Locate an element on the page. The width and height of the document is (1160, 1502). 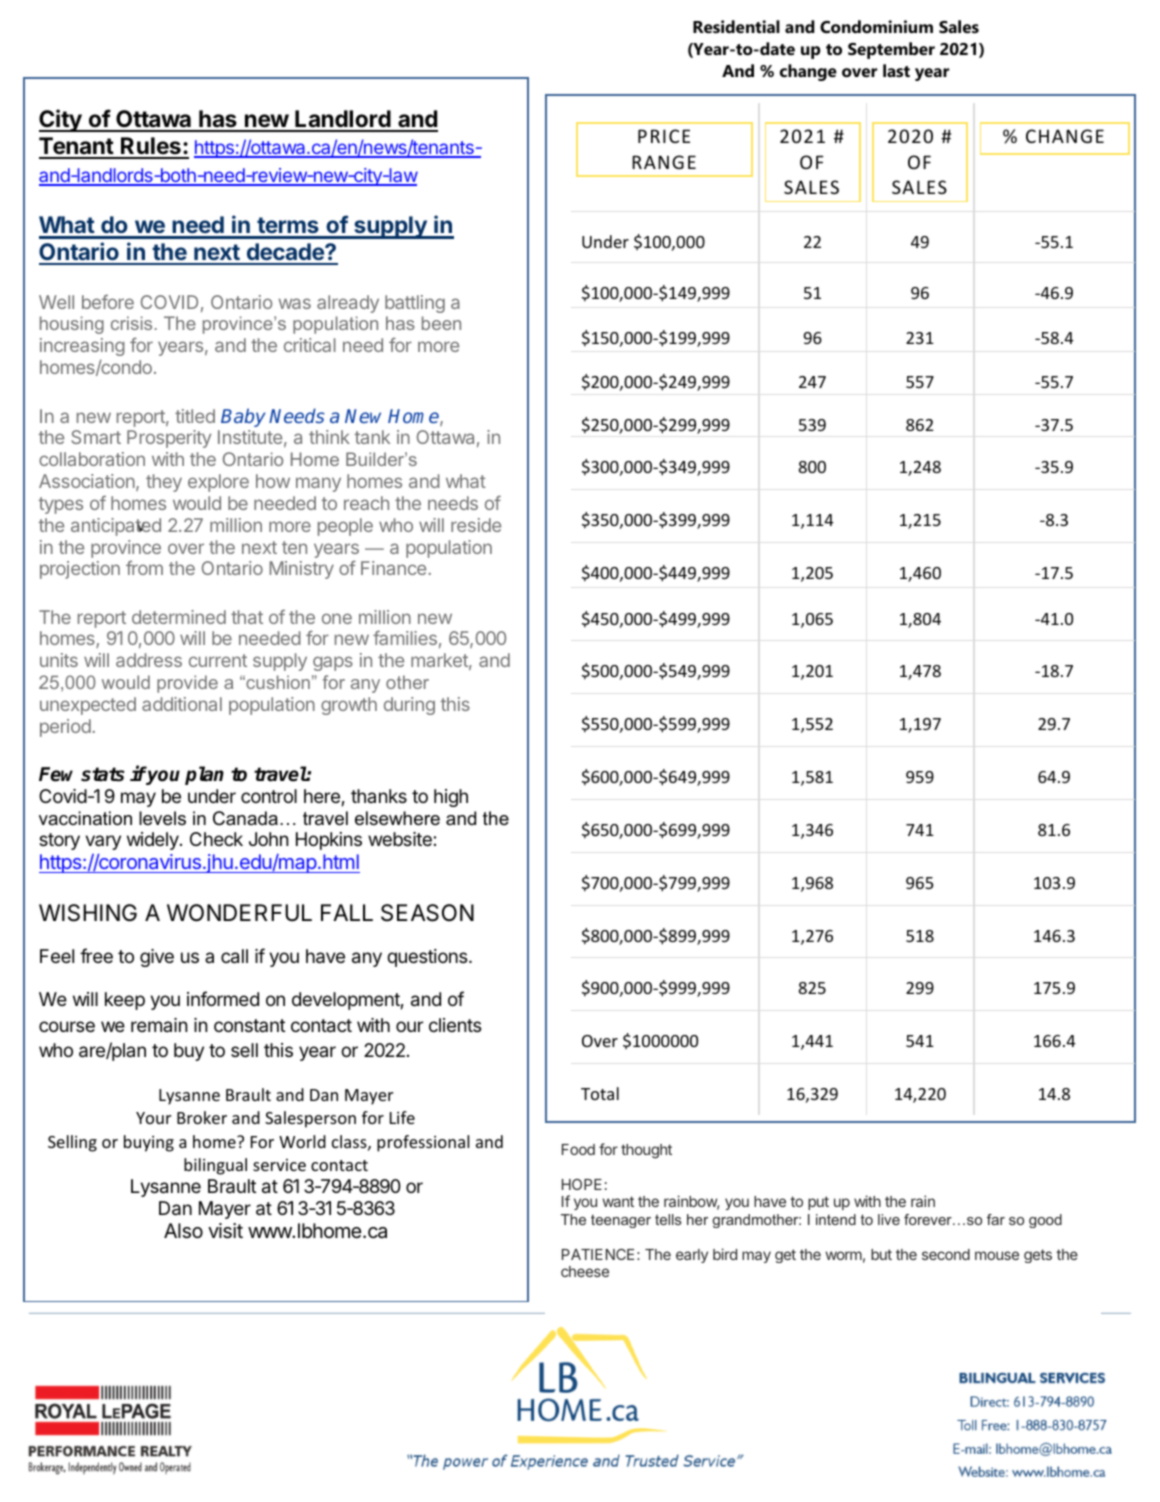
from is located at coordinates (144, 568).
